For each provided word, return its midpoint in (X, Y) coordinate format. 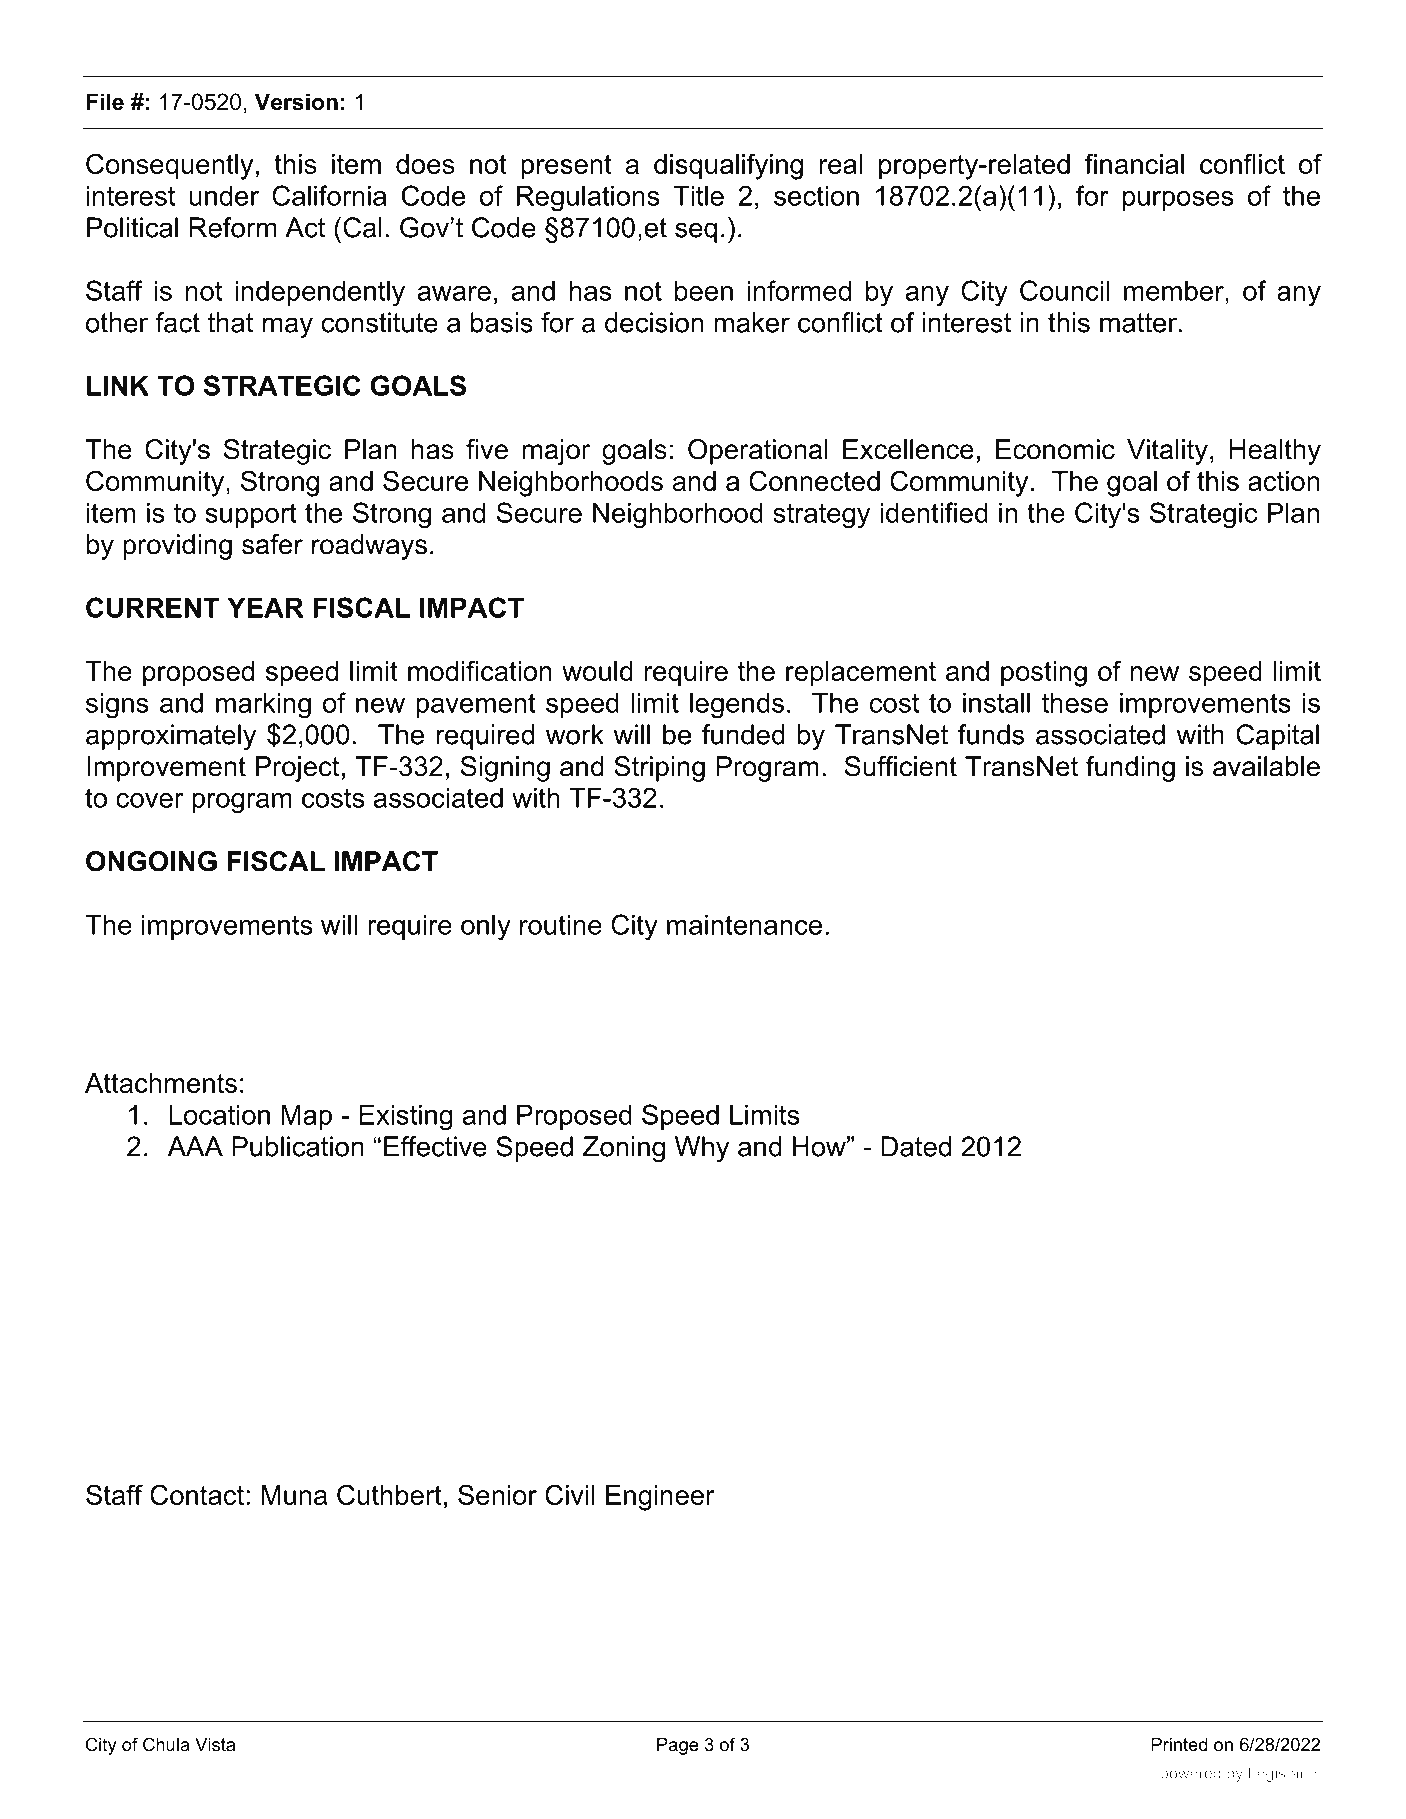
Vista (215, 1744)
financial (1134, 163)
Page (677, 1746)
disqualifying (728, 166)
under (224, 195)
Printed (1179, 1744)
